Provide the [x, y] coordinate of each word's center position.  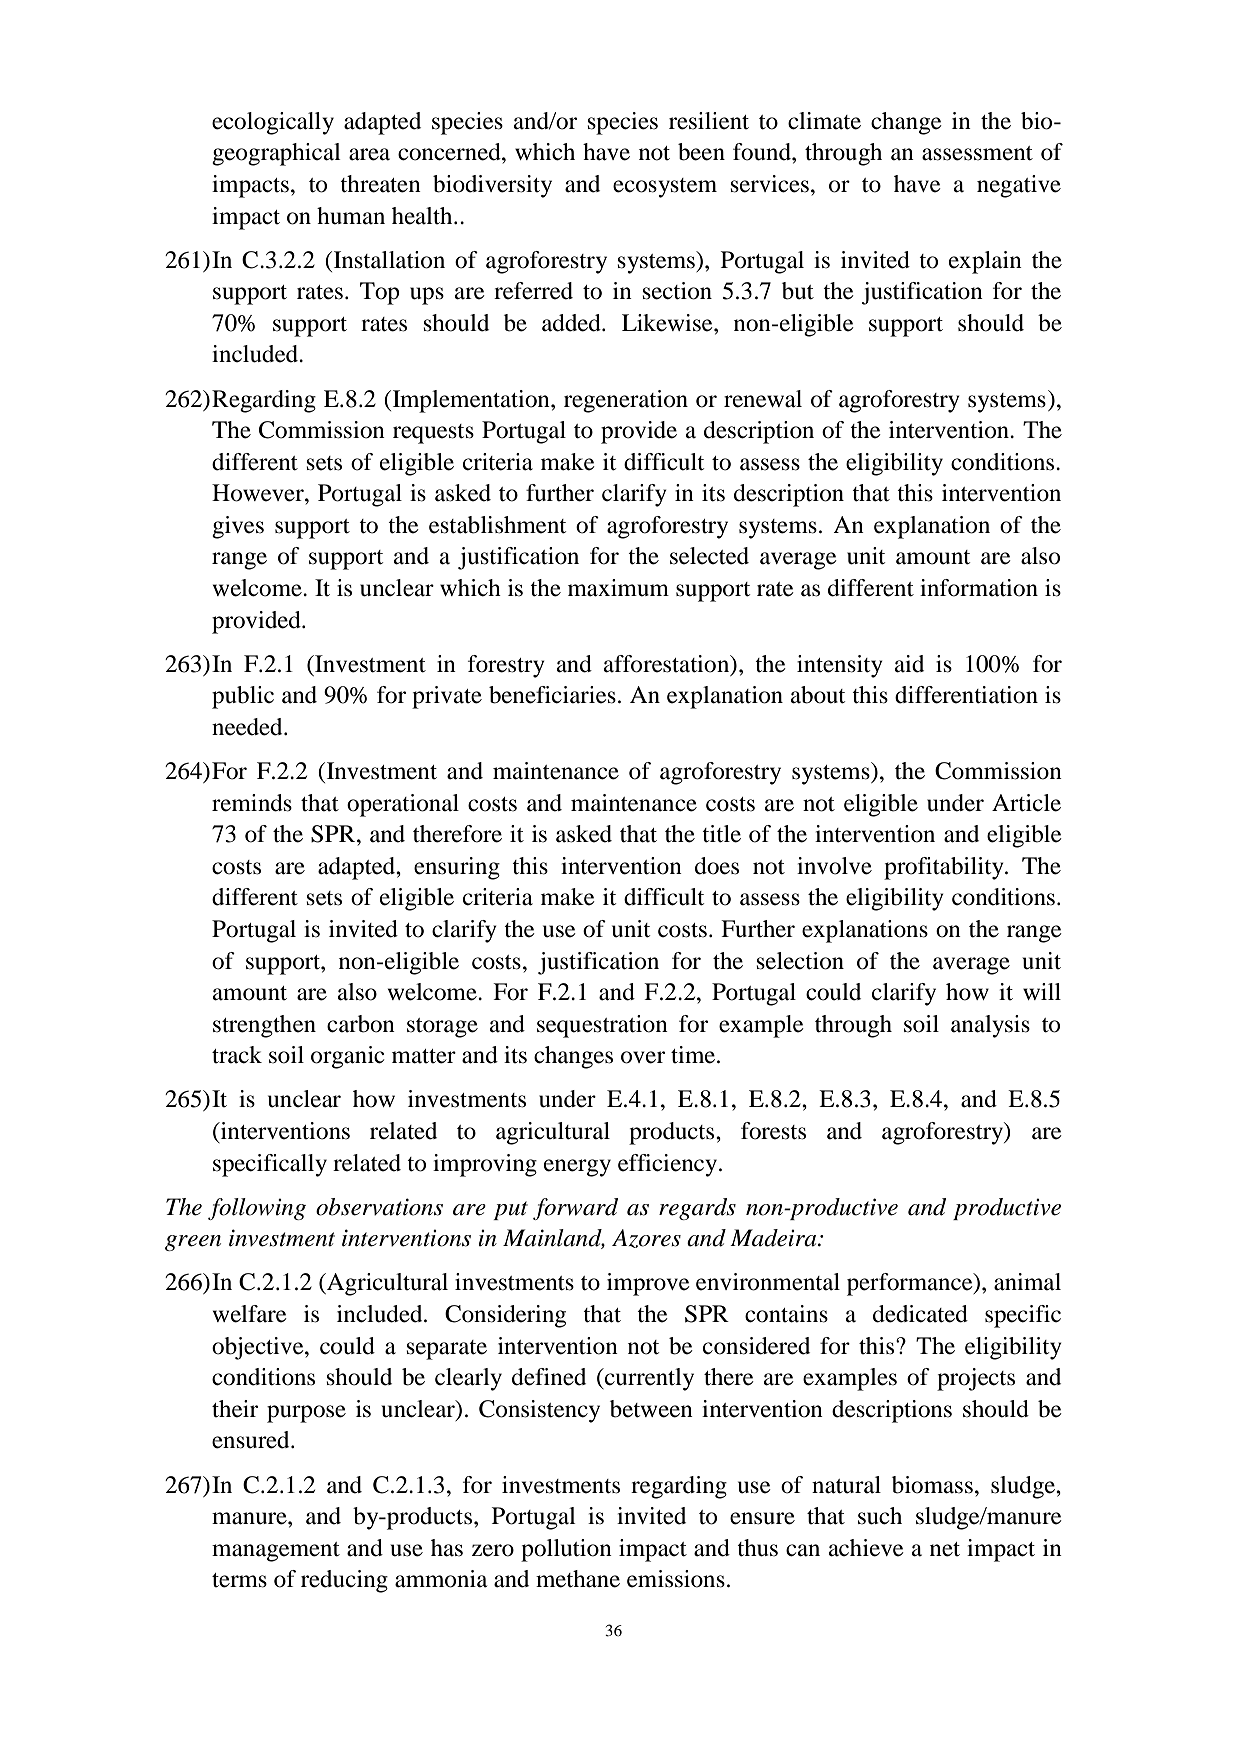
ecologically [273, 123]
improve [648, 1284]
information [979, 588]
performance [911, 1284]
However [259, 493]
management [276, 1552]
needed [248, 727]
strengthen [264, 1026]
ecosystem [665, 188]
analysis [990, 1026]
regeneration [626, 401]
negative [1019, 186]
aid [909, 664]
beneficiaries [552, 695]
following [257, 1209]
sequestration [602, 1026]
